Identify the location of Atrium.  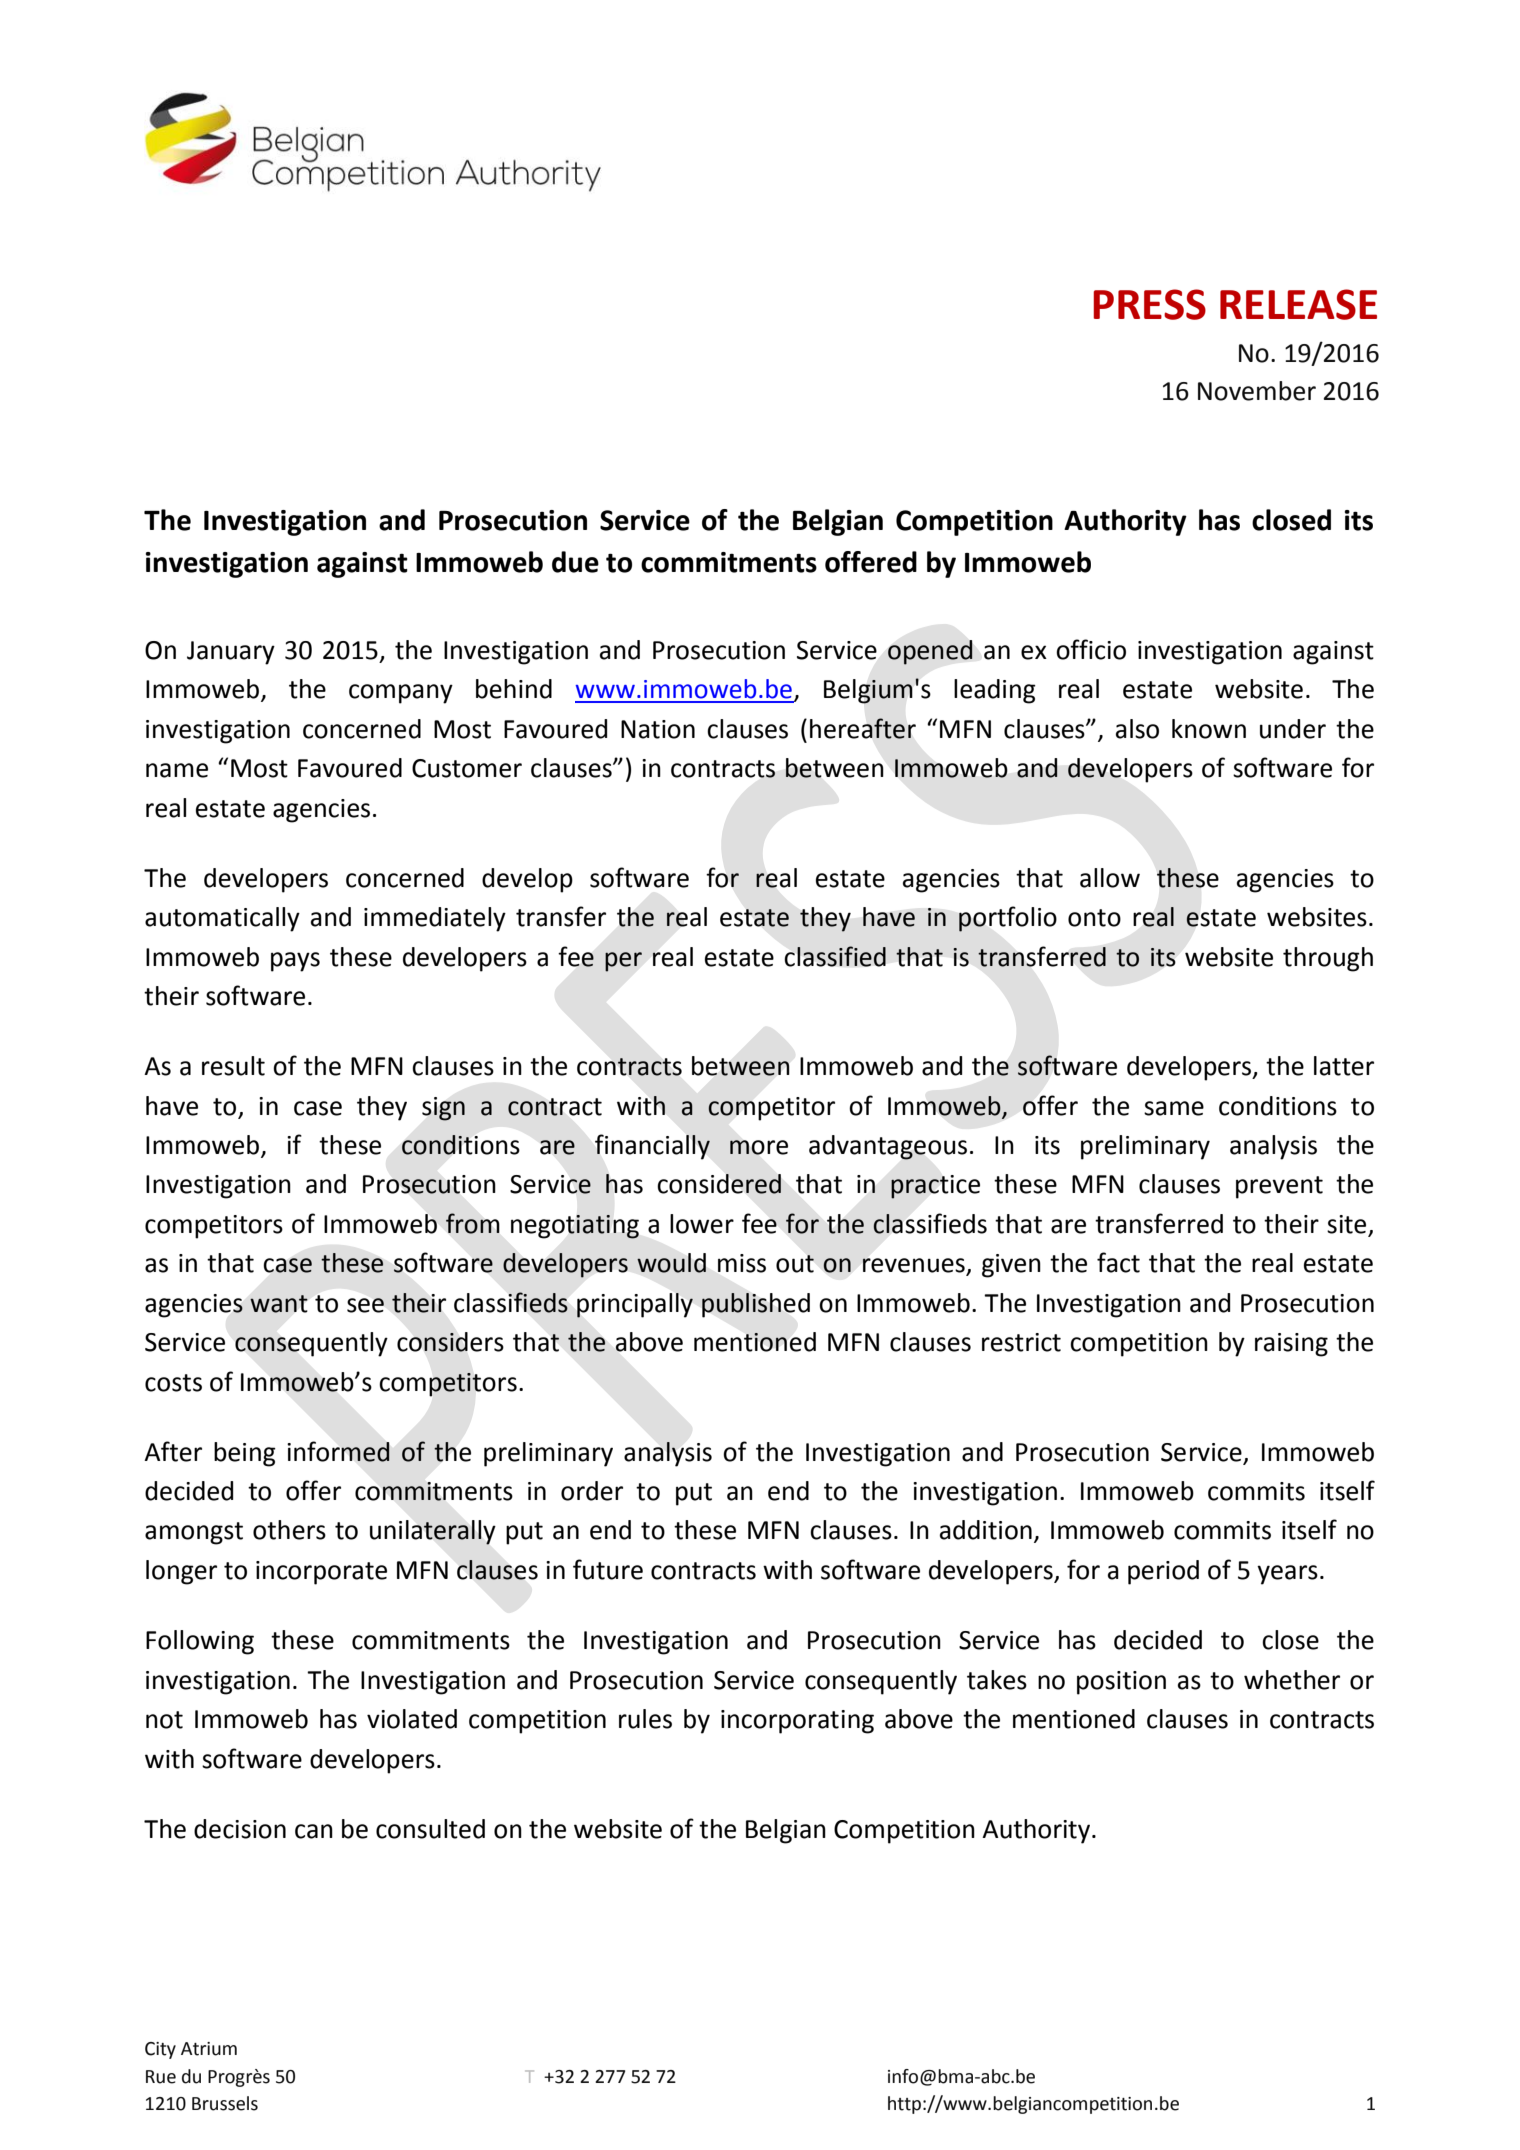
(209, 2049).
